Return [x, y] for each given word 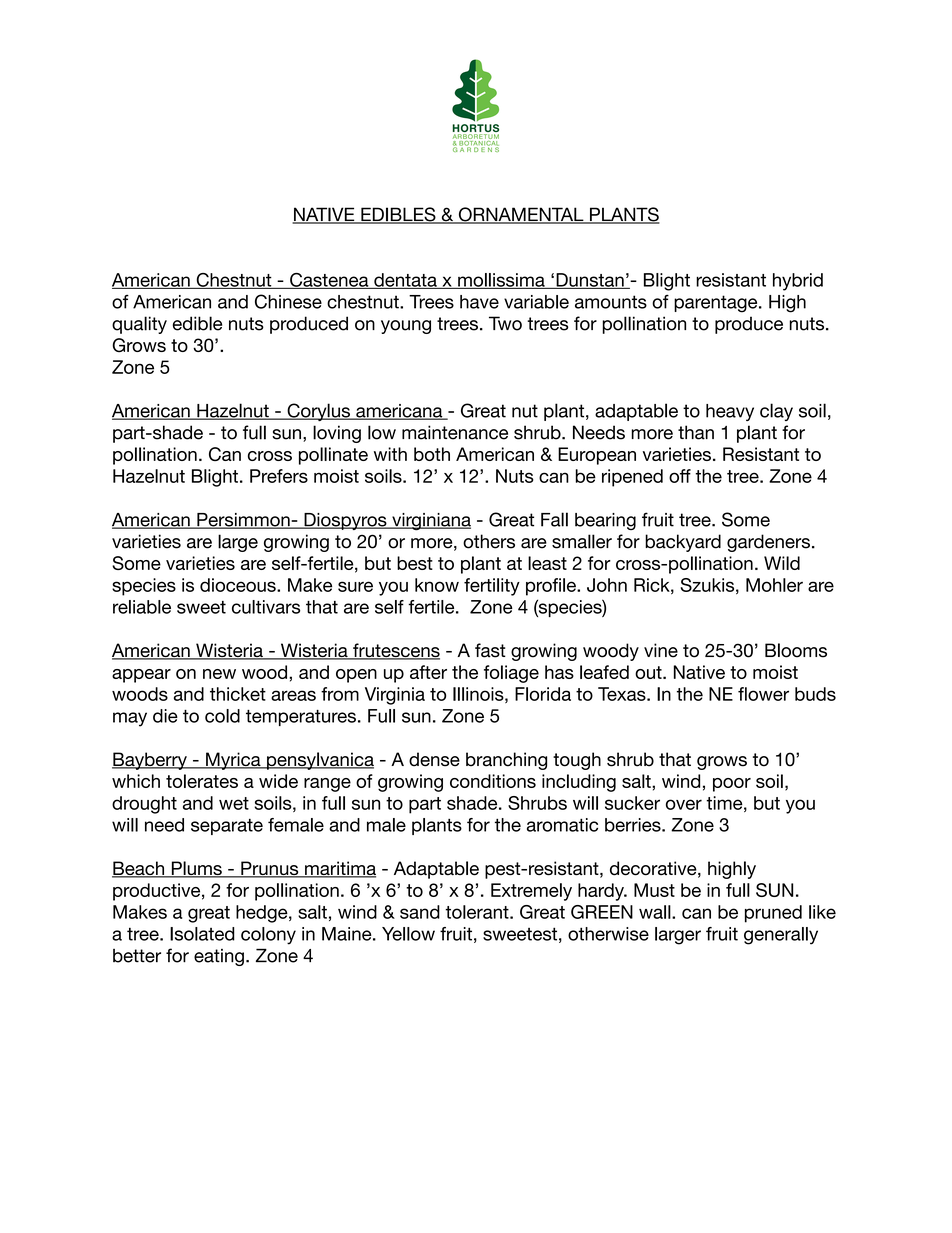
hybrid [798, 282]
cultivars [266, 607]
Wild [782, 563]
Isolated [202, 934]
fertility [492, 587]
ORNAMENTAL [521, 215]
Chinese [288, 301]
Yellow [408, 934]
